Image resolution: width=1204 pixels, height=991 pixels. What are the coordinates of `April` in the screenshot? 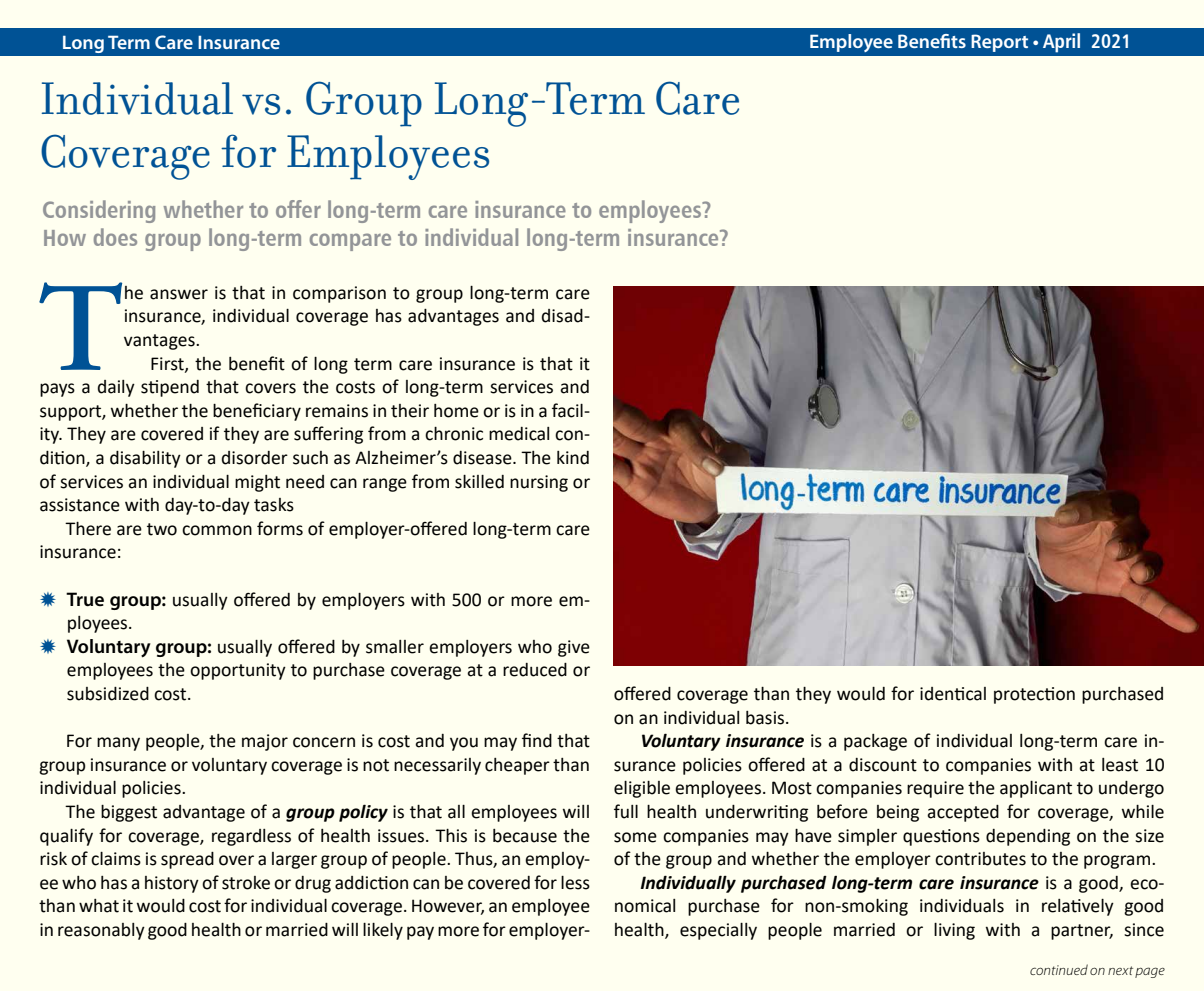 It's located at (1061, 43).
